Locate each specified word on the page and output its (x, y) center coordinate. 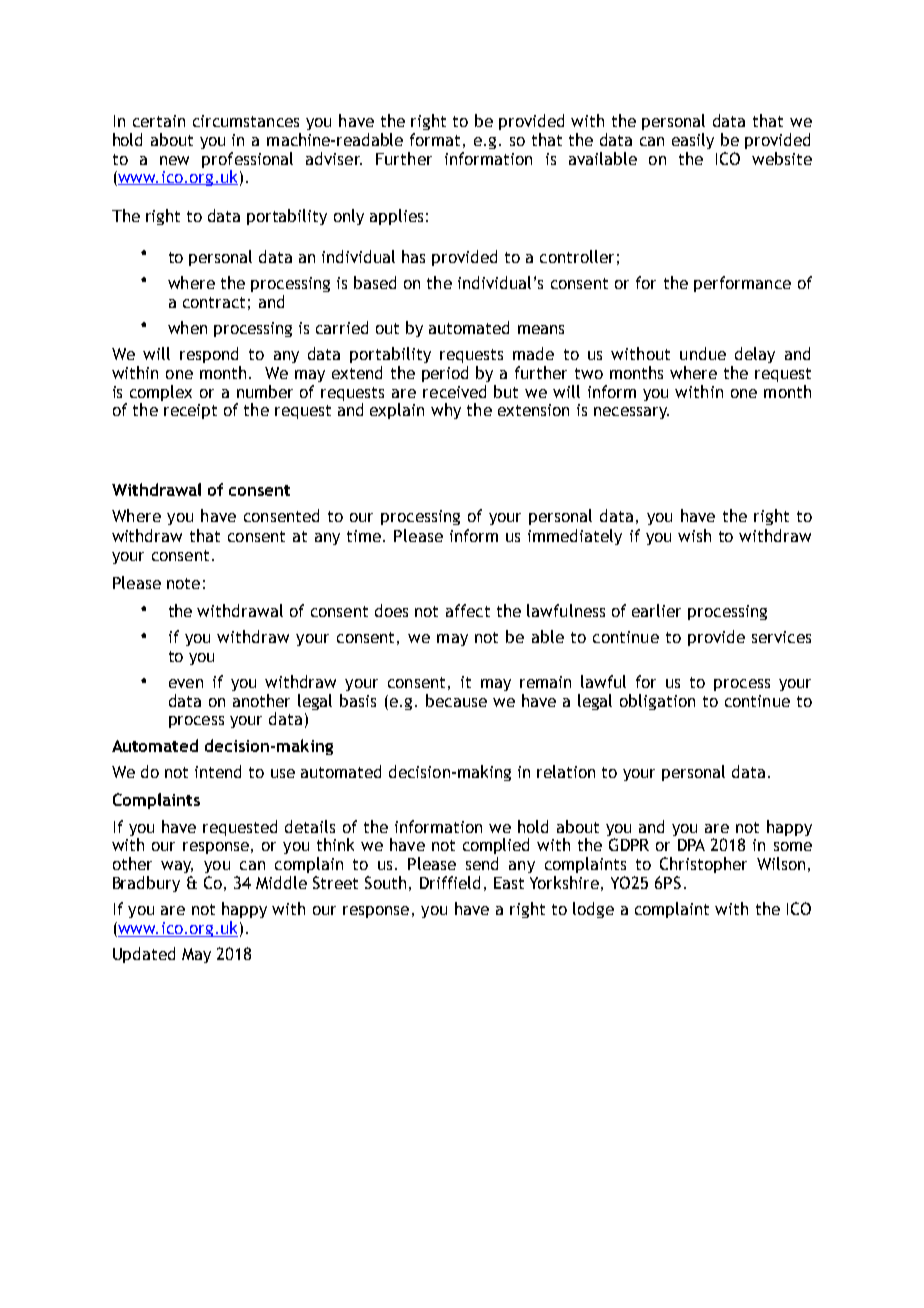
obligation (657, 702)
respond (209, 355)
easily (693, 141)
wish (694, 535)
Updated (144, 955)
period (445, 374)
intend (218, 771)
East (509, 883)
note (183, 583)
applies (396, 217)
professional (247, 161)
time (365, 536)
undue (703, 353)
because (456, 700)
